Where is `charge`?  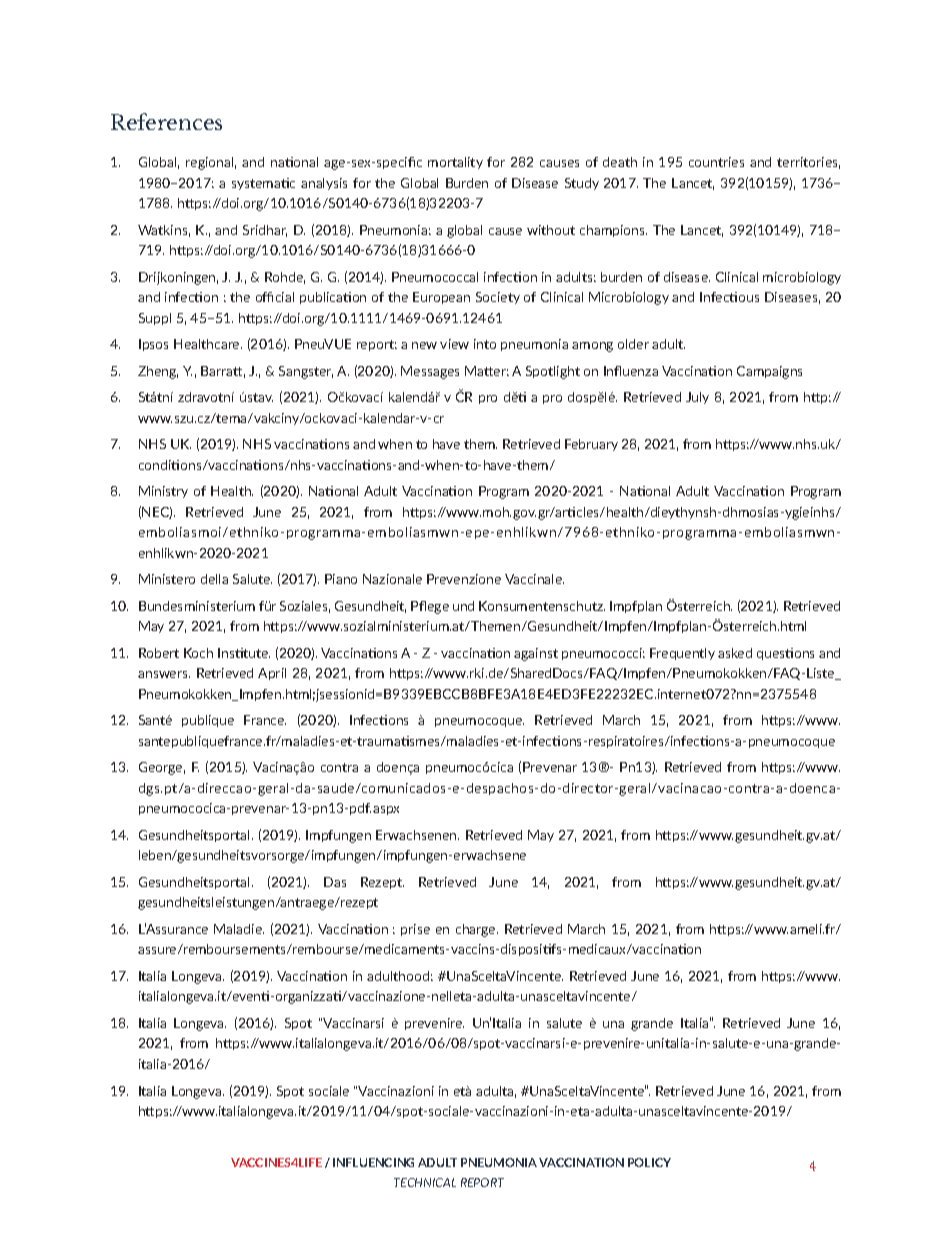
charge is located at coordinates (477, 930).
